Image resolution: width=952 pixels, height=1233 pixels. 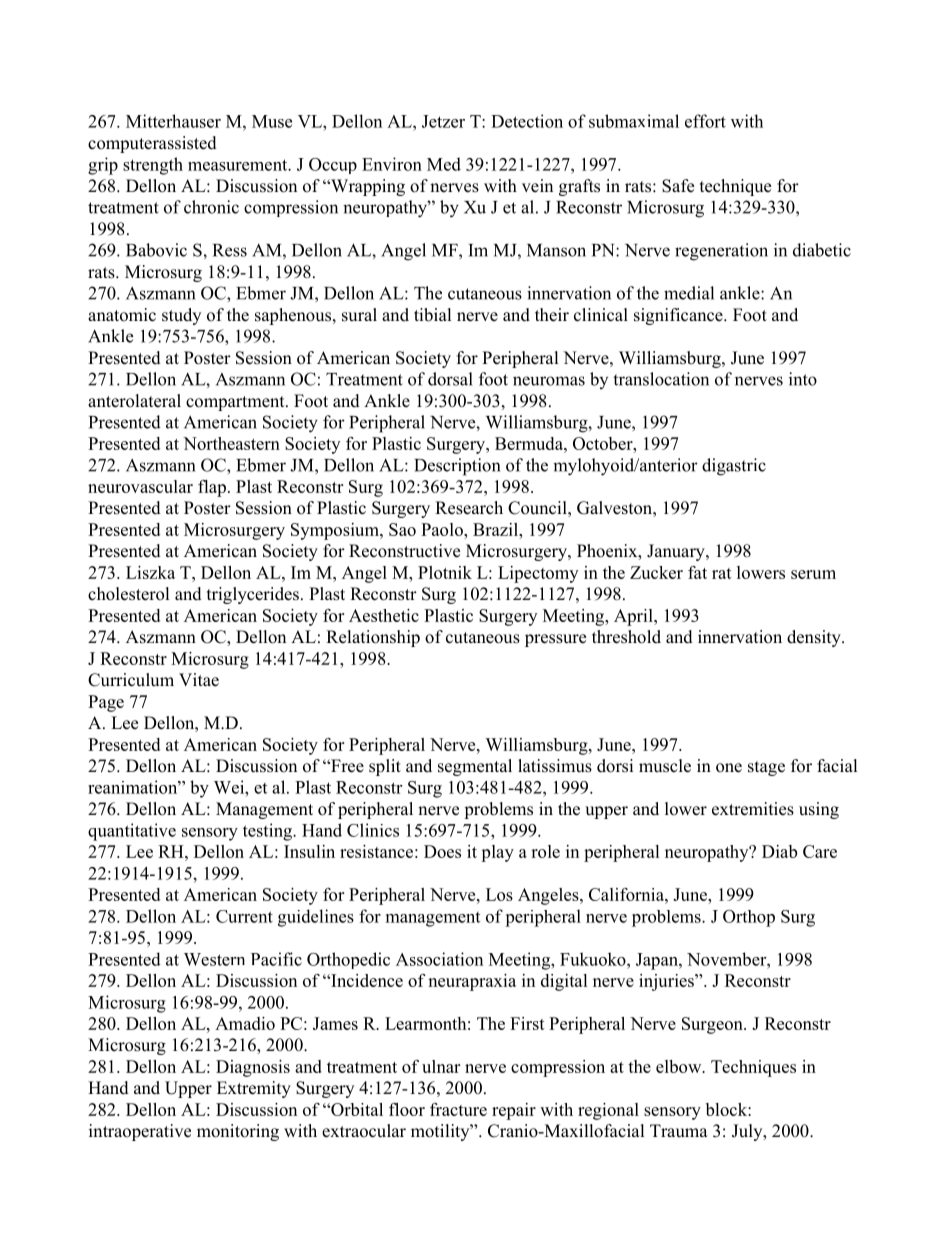 I want to click on density, so click(x=815, y=638).
